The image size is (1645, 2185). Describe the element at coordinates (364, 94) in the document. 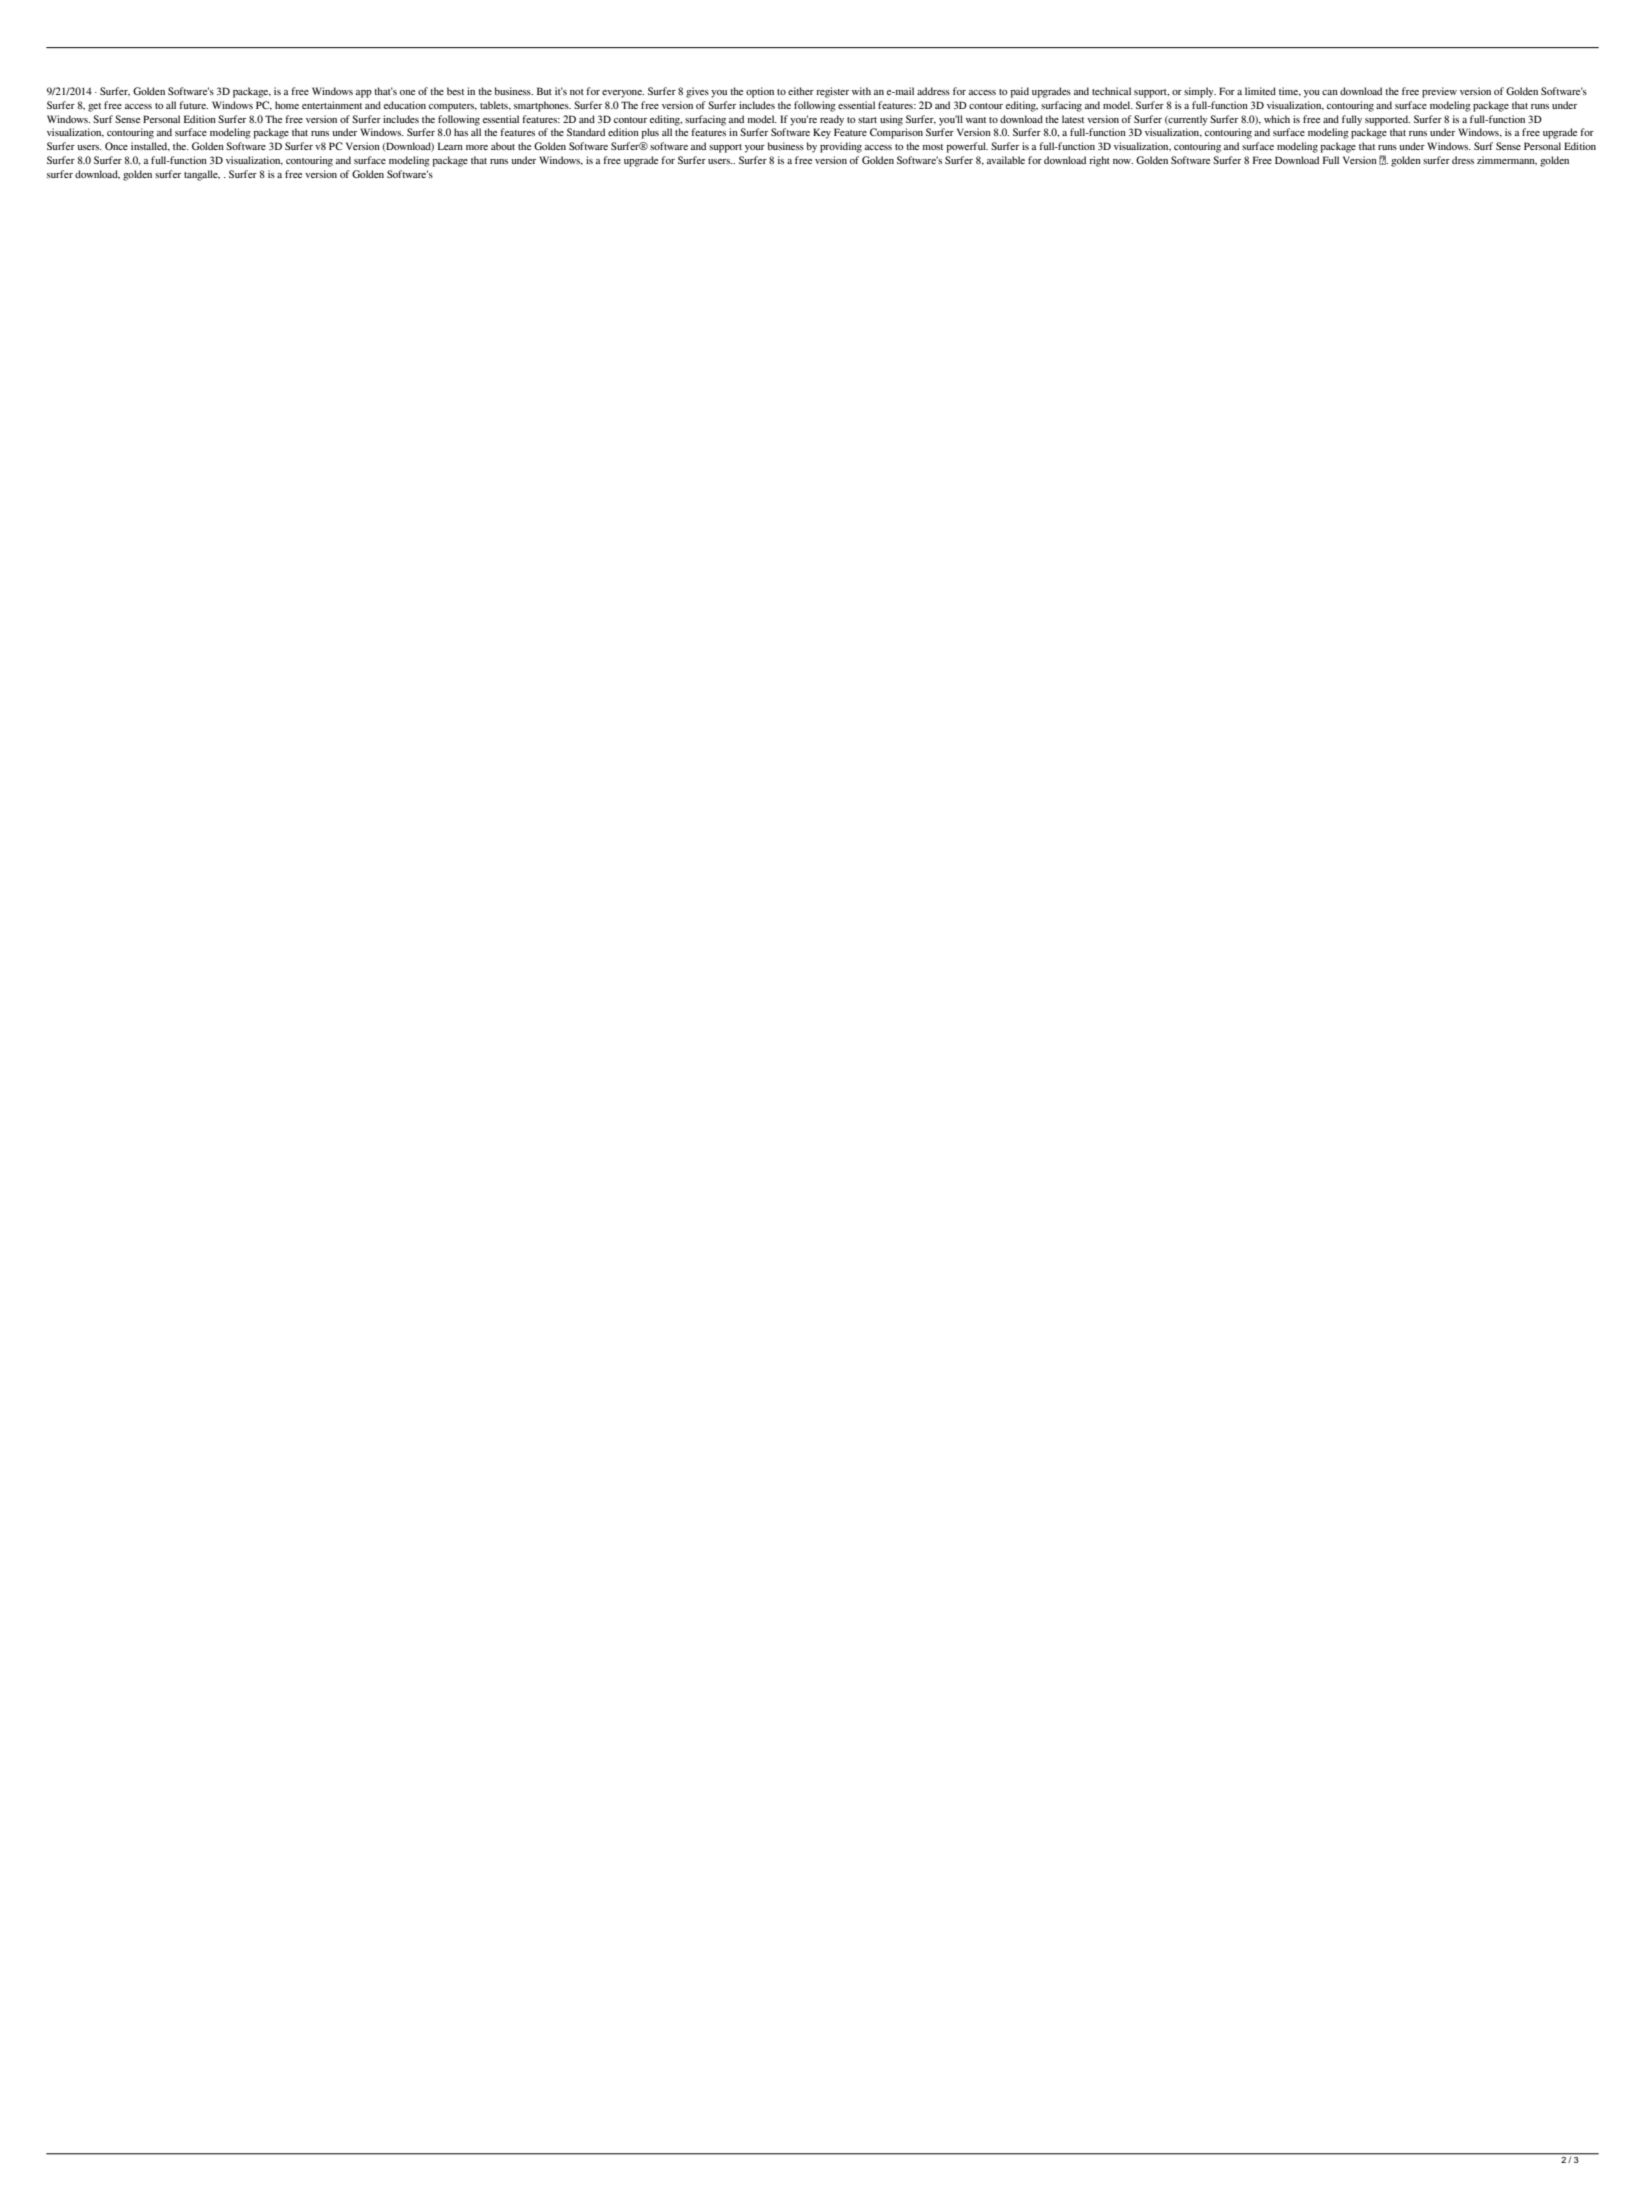

I see `app` at that location.
